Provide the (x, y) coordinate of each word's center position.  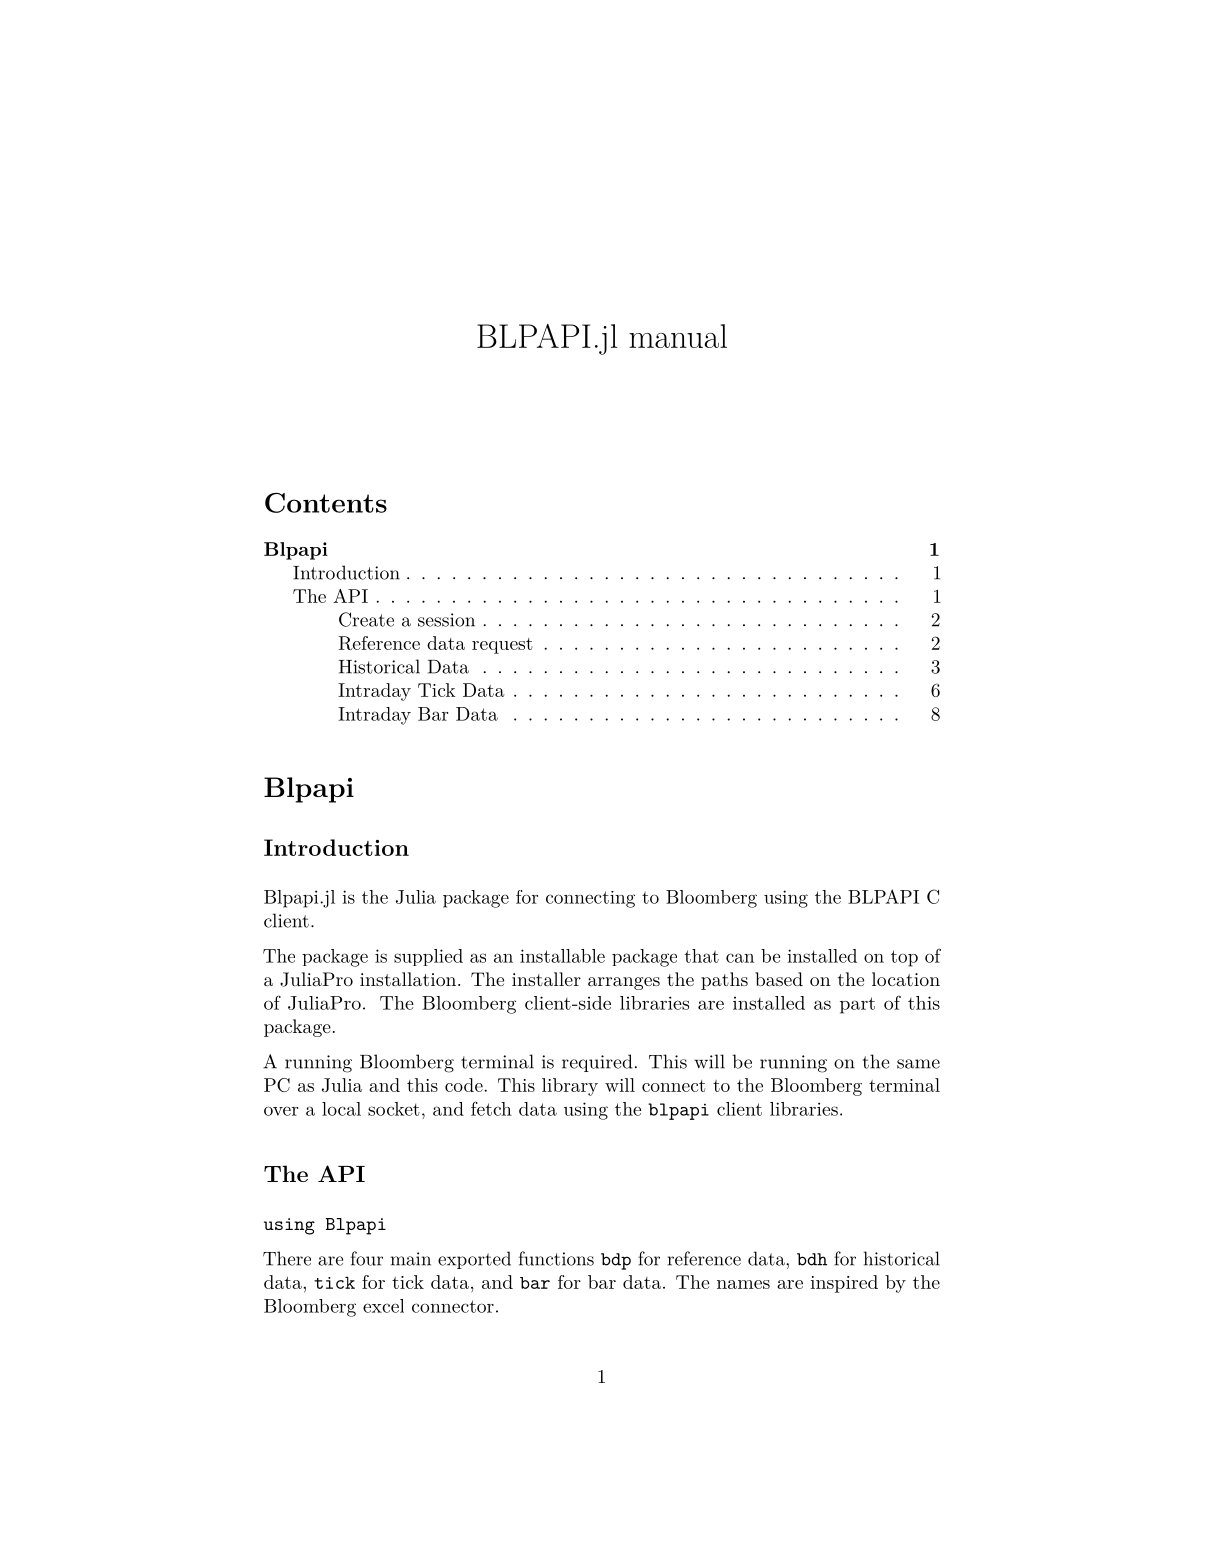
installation (408, 979)
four (367, 1258)
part (857, 1005)
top (904, 958)
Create (366, 619)
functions (556, 1258)
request (502, 646)
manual (678, 336)
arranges (624, 983)
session (446, 620)
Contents (326, 503)
